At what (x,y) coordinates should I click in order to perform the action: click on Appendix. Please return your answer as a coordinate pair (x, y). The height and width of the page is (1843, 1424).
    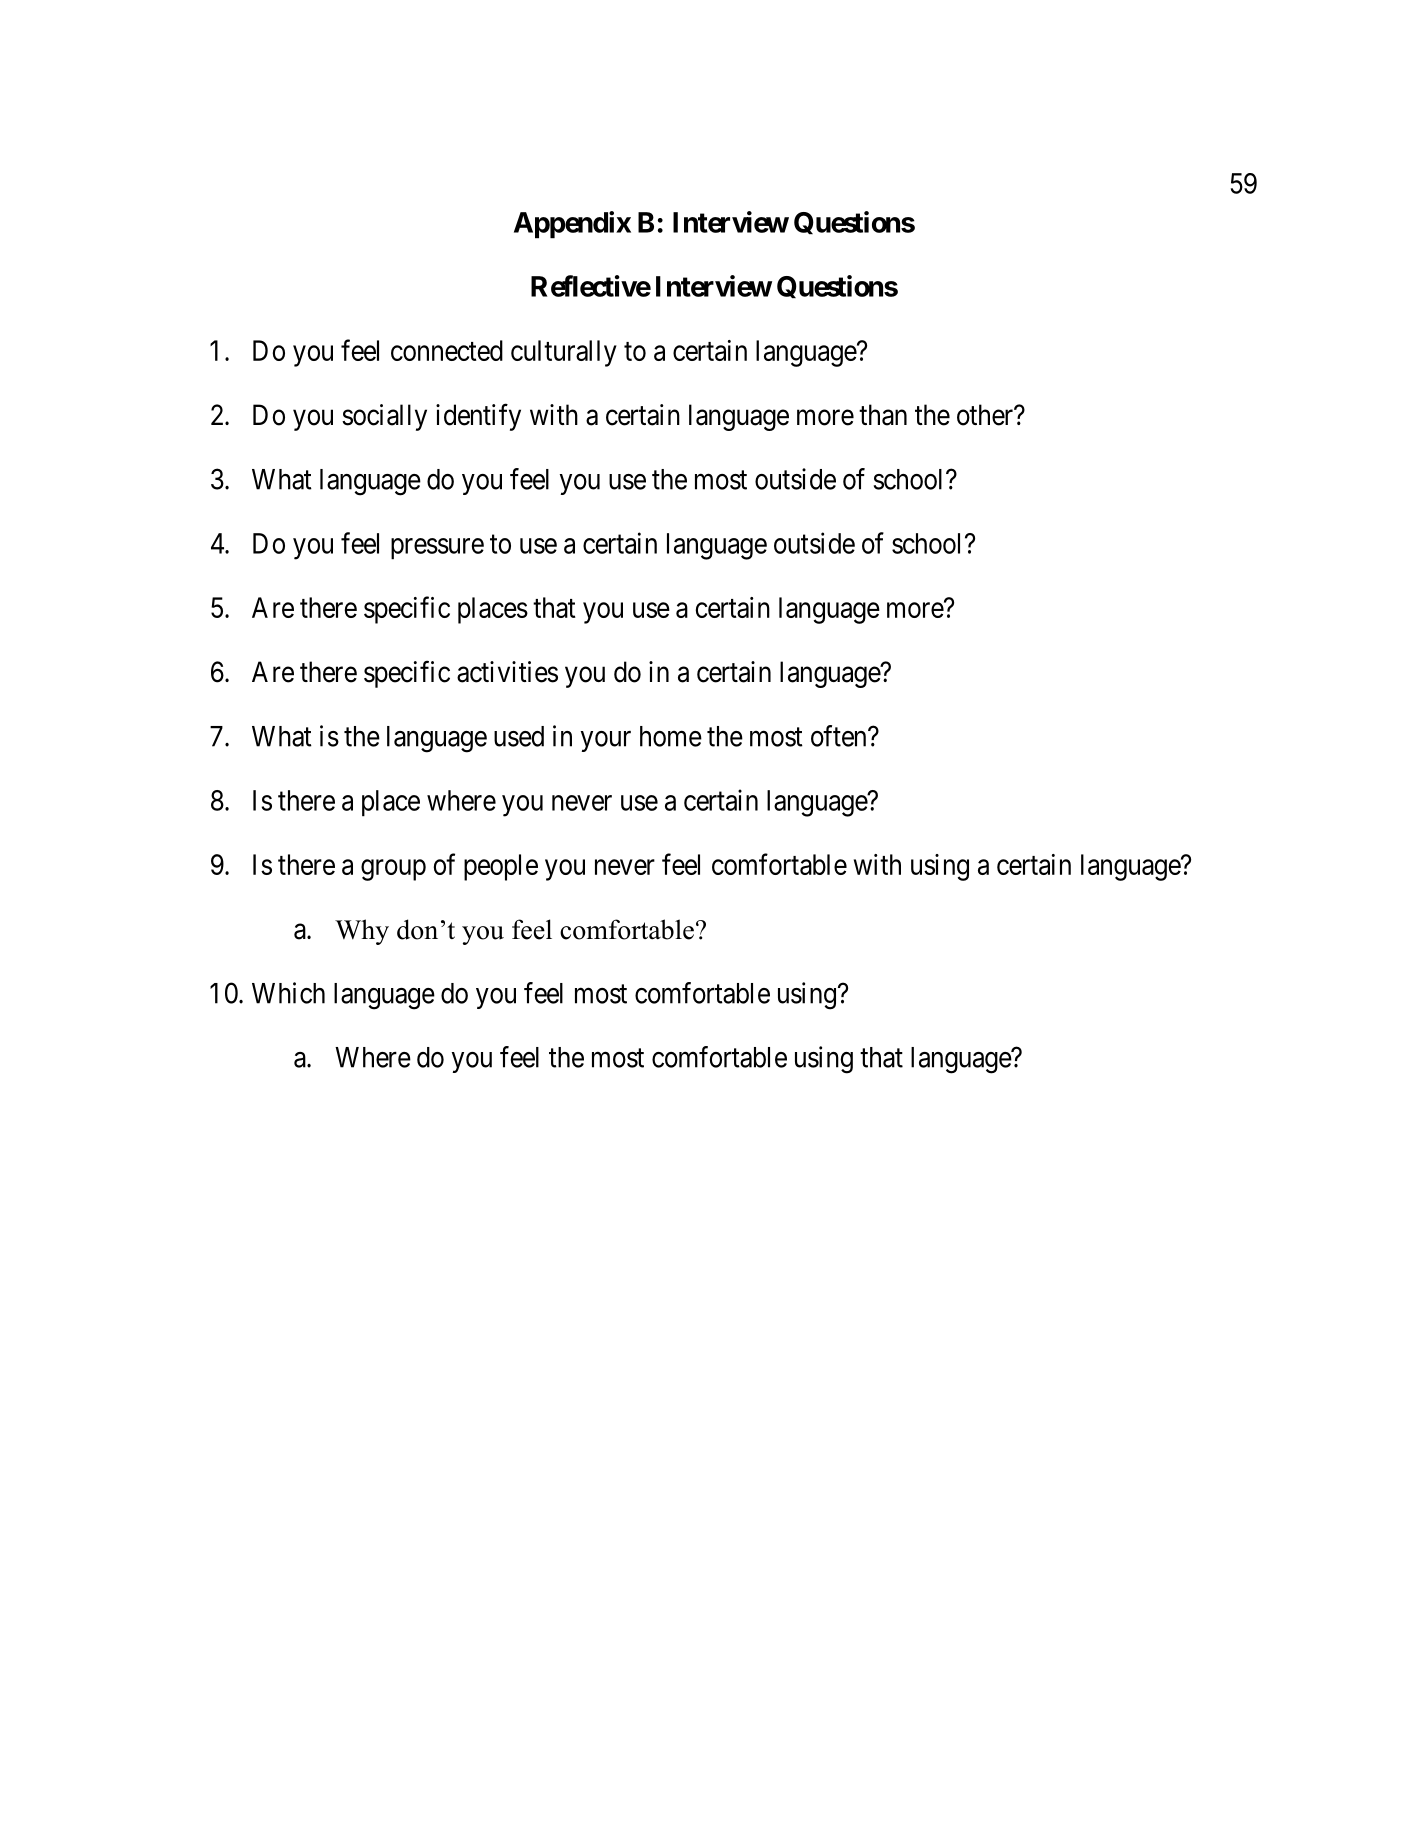
    Looking at the image, I should click on (572, 225).
